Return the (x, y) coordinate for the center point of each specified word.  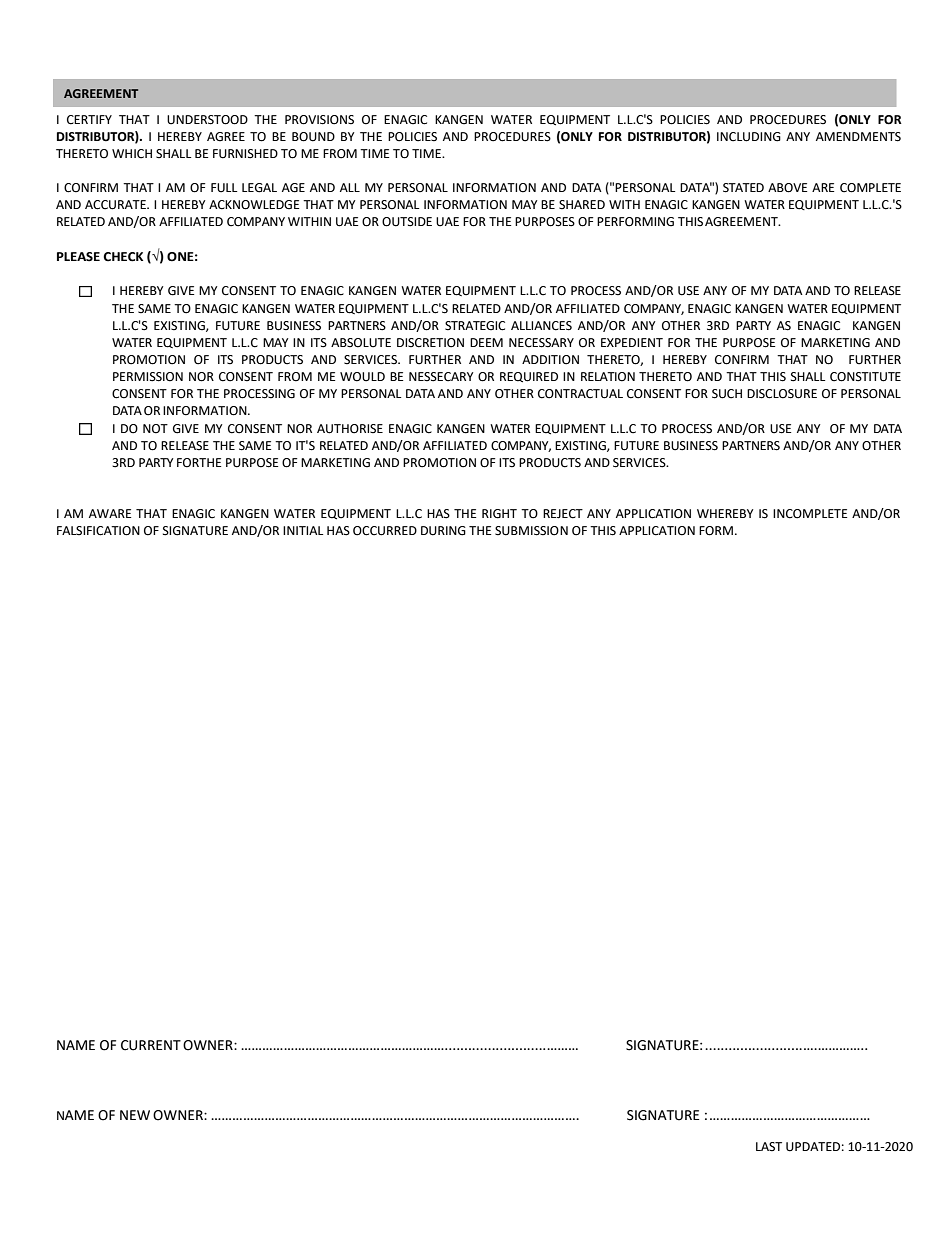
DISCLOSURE (782, 394)
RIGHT (499, 514)
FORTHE (199, 463)
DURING (443, 531)
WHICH (132, 154)
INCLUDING (749, 137)
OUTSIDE (407, 222)
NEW (135, 1115)
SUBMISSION (531, 531)
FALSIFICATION (98, 531)
